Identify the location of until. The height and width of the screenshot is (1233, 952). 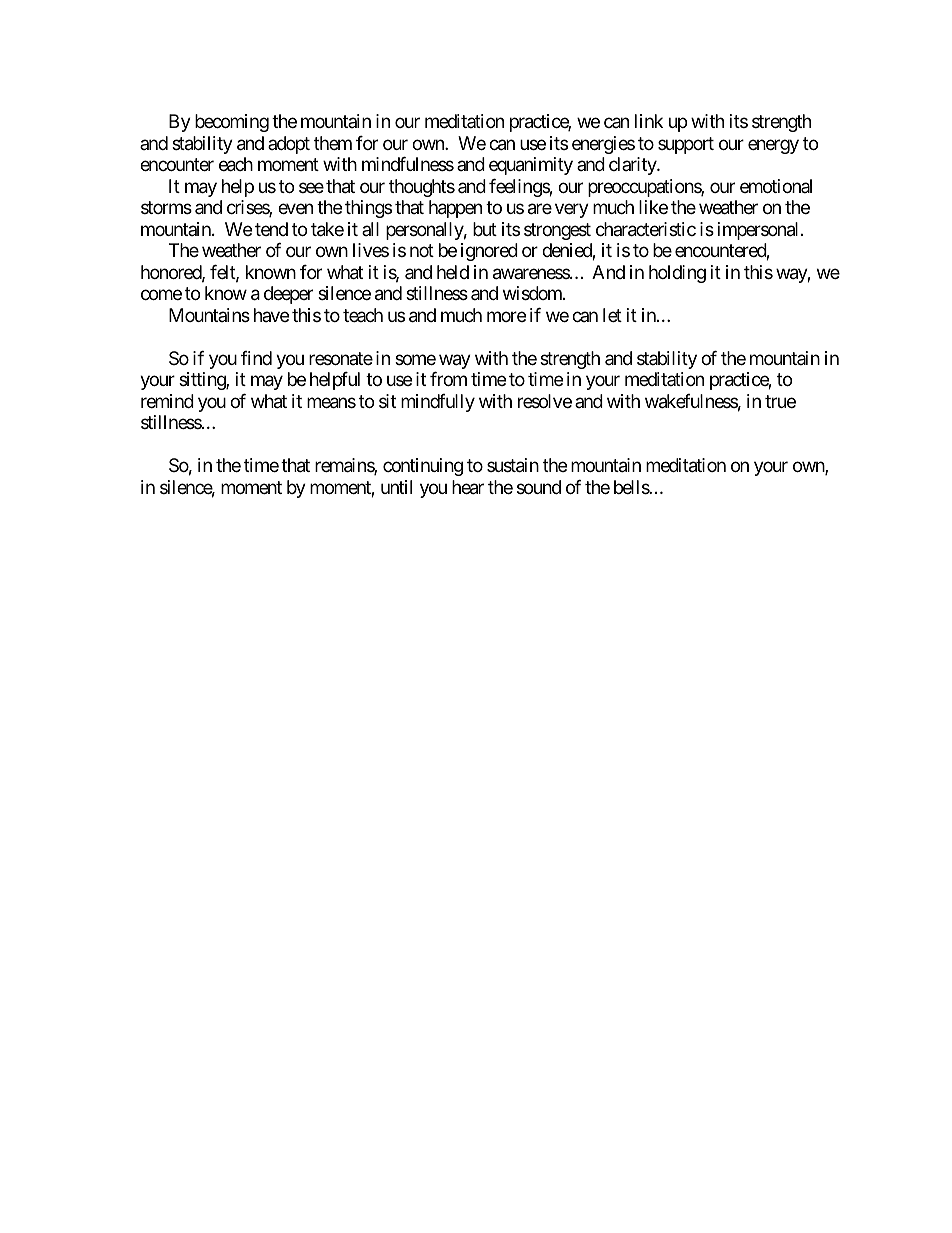
(396, 487).
